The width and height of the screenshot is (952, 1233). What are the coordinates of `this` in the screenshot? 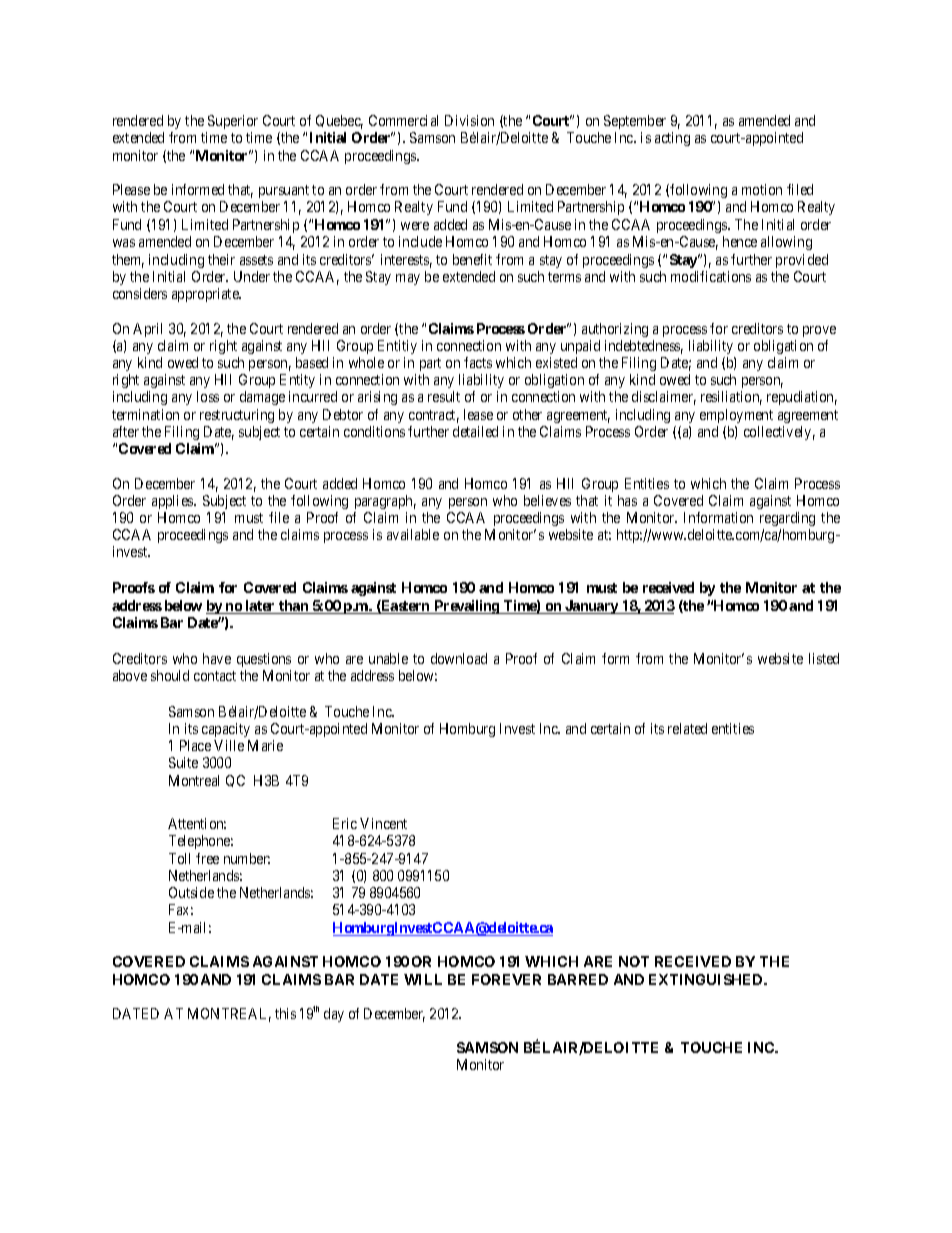 It's located at (285, 1013).
